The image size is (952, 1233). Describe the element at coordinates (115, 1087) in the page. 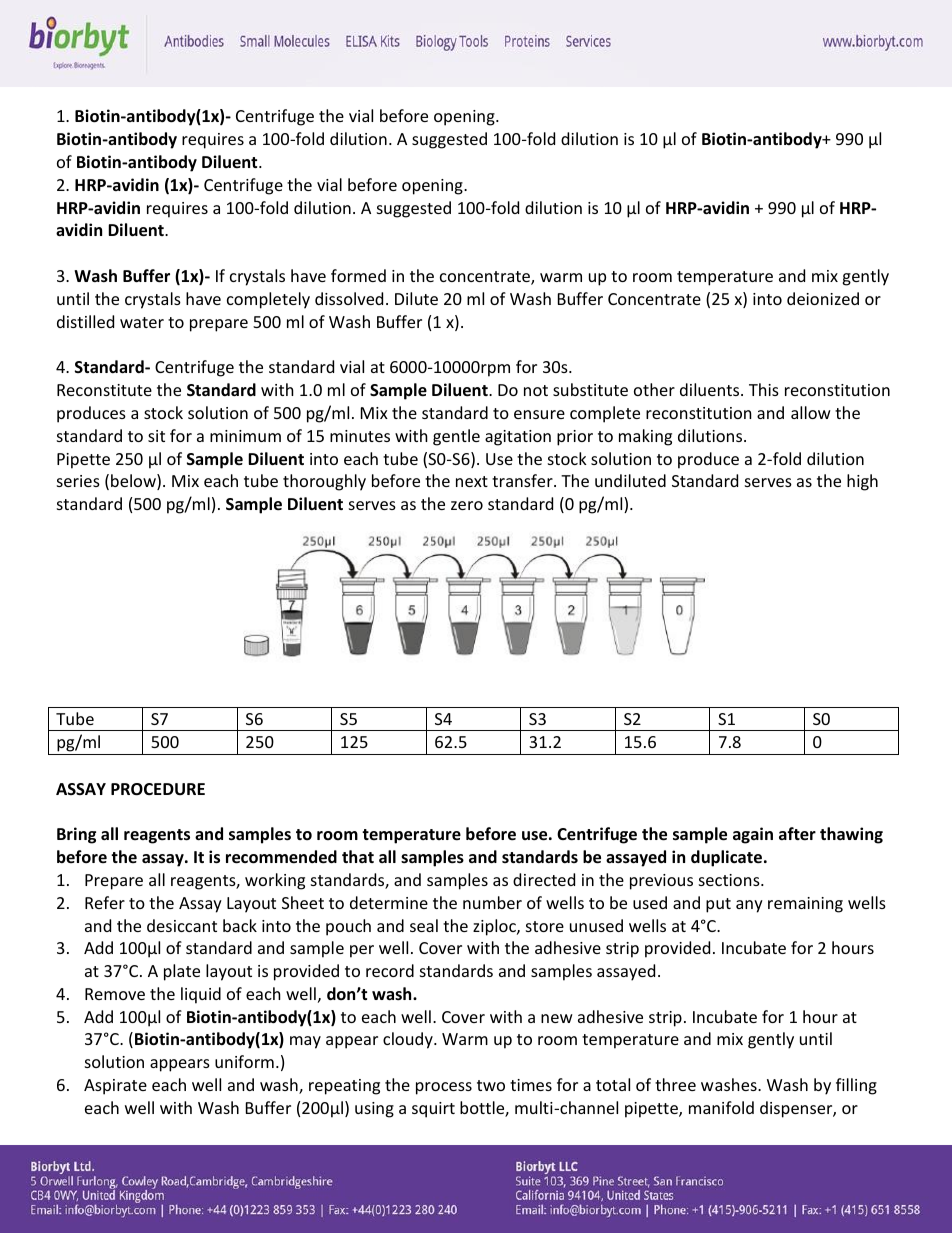

I see `Aspirate` at that location.
